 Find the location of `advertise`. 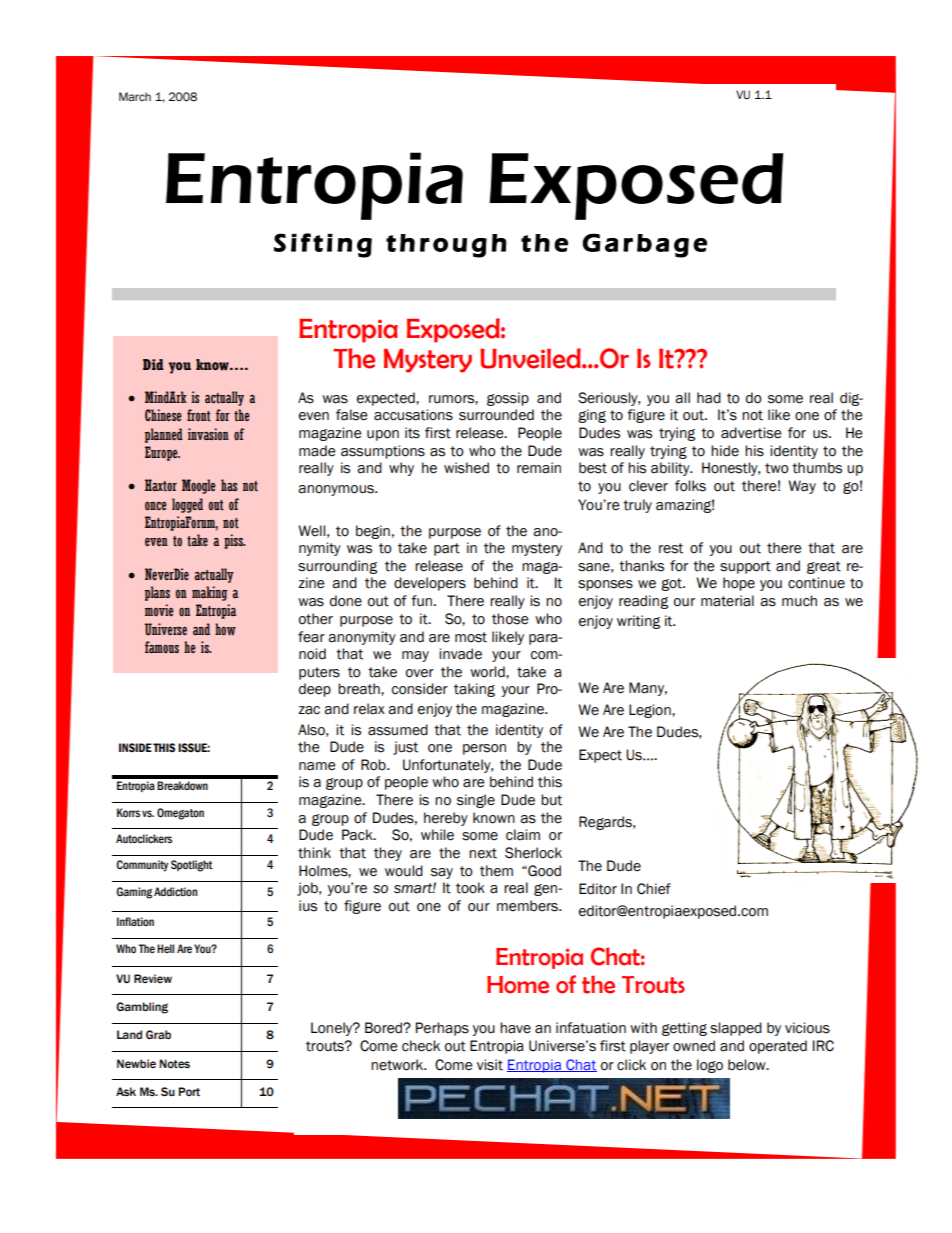

advertise is located at coordinates (751, 433).
